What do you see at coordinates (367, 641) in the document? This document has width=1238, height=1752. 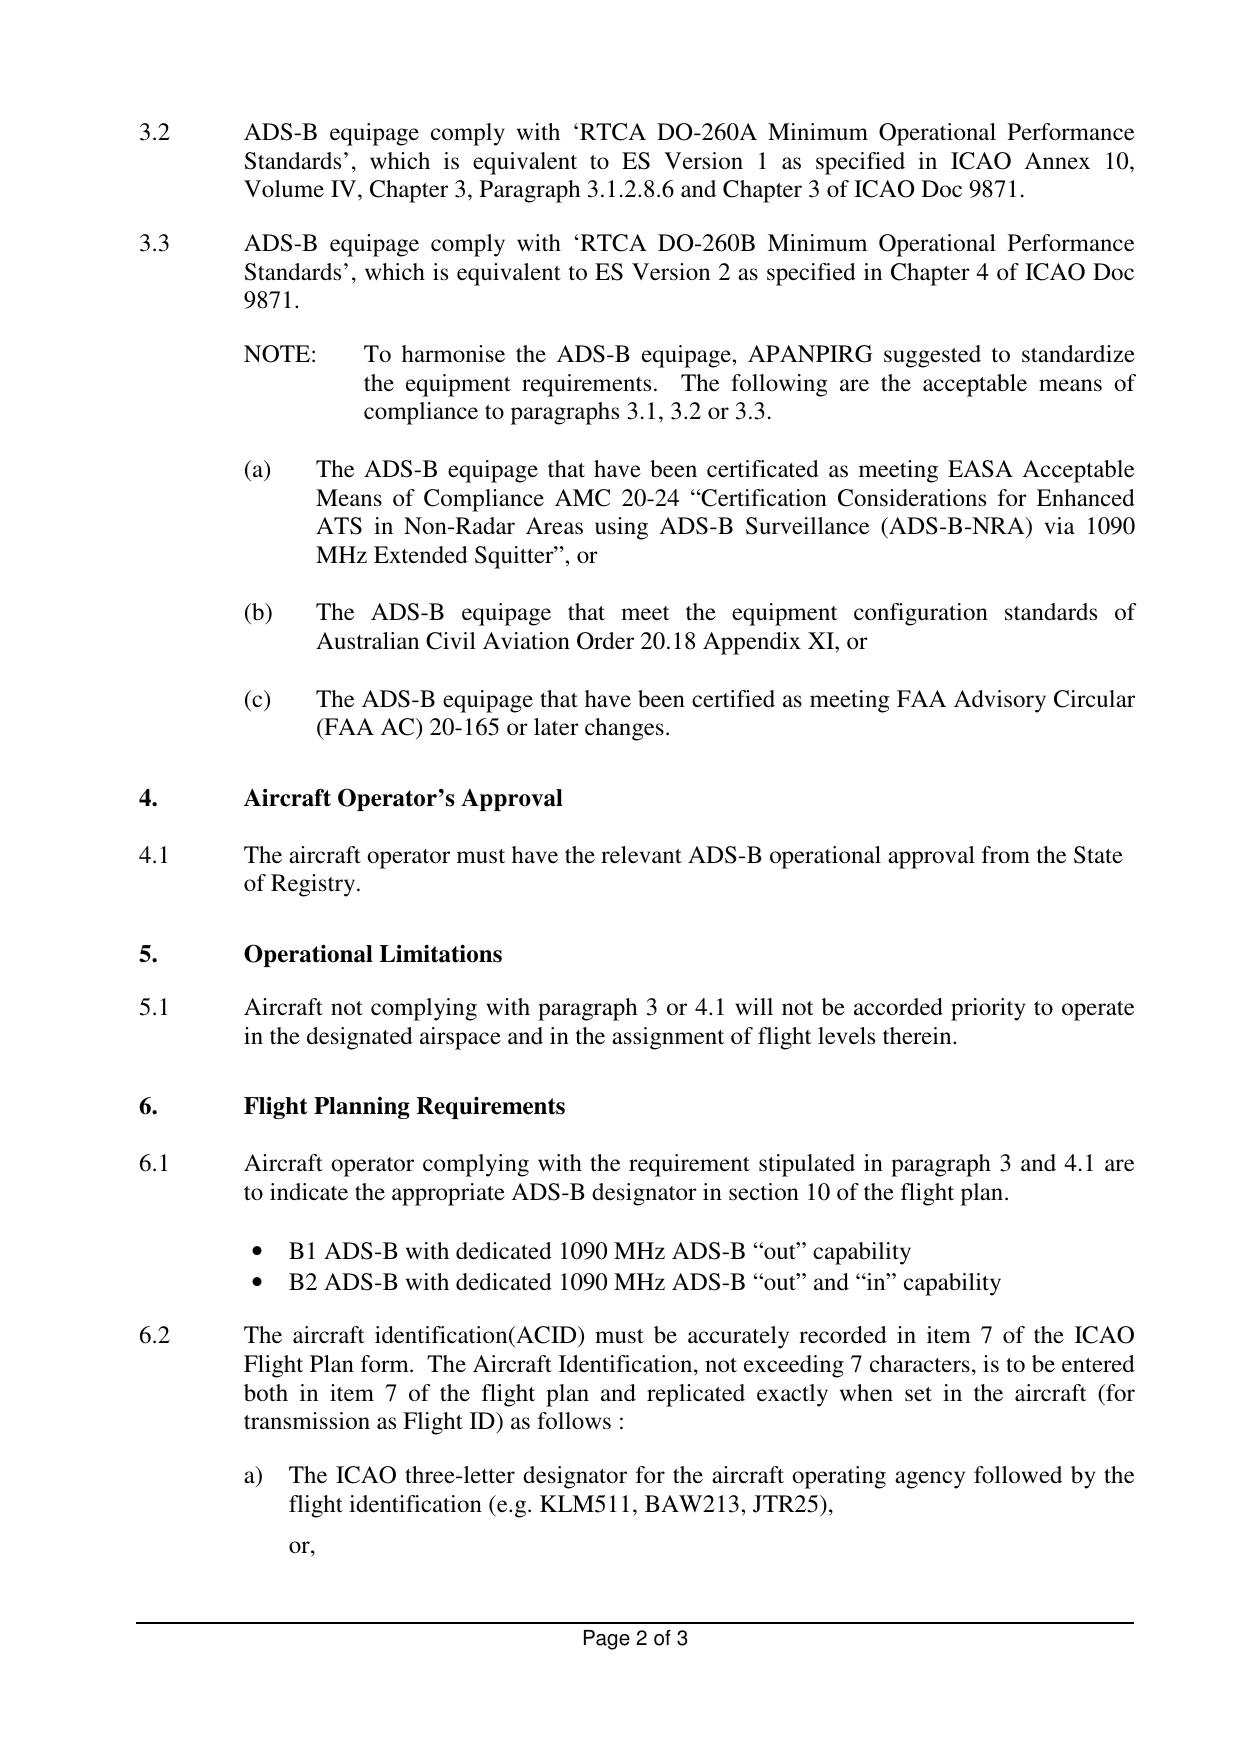 I see `Australian` at bounding box center [367, 641].
